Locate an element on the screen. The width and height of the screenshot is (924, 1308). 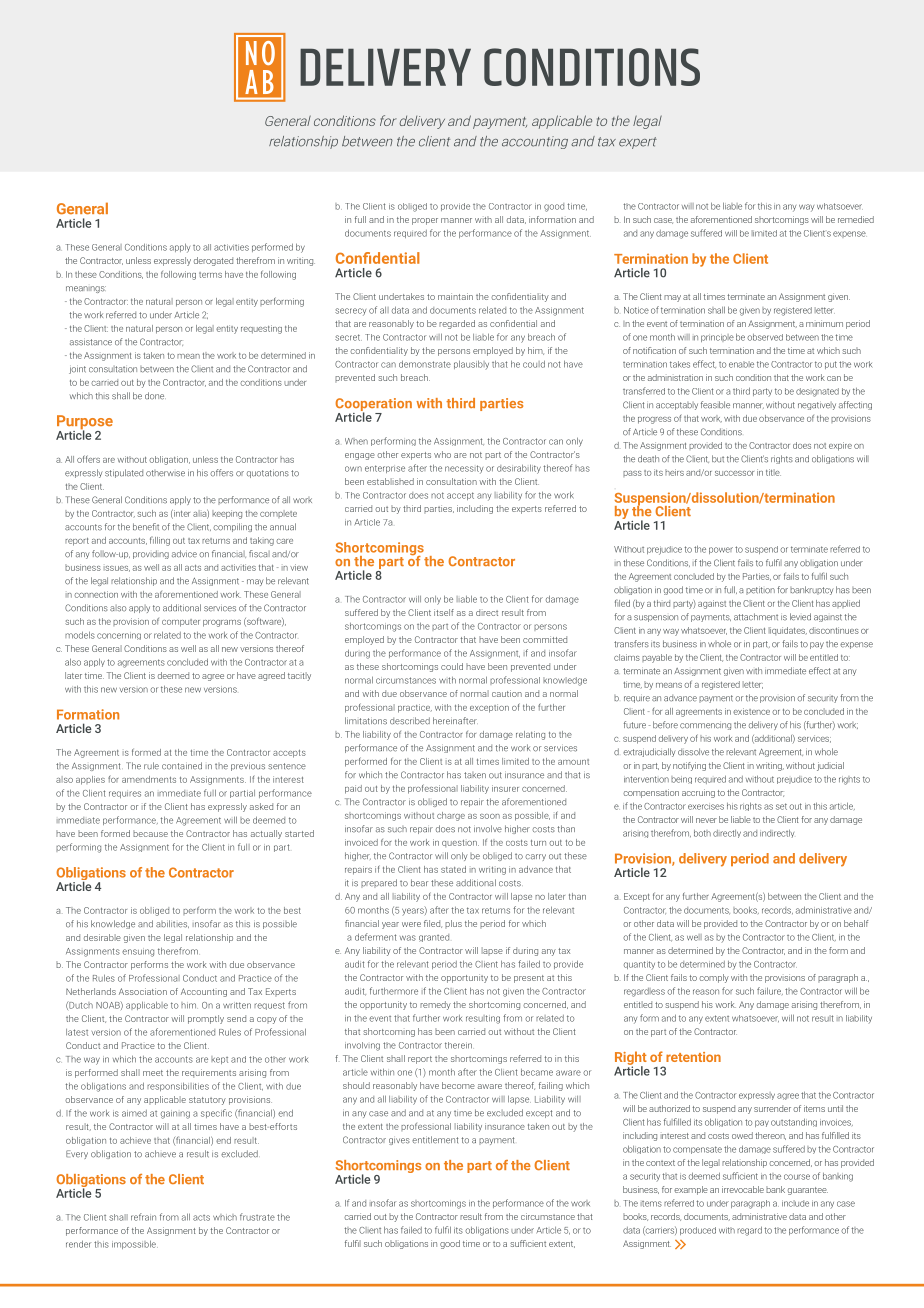
refrain is located at coordinates (143, 1217).
